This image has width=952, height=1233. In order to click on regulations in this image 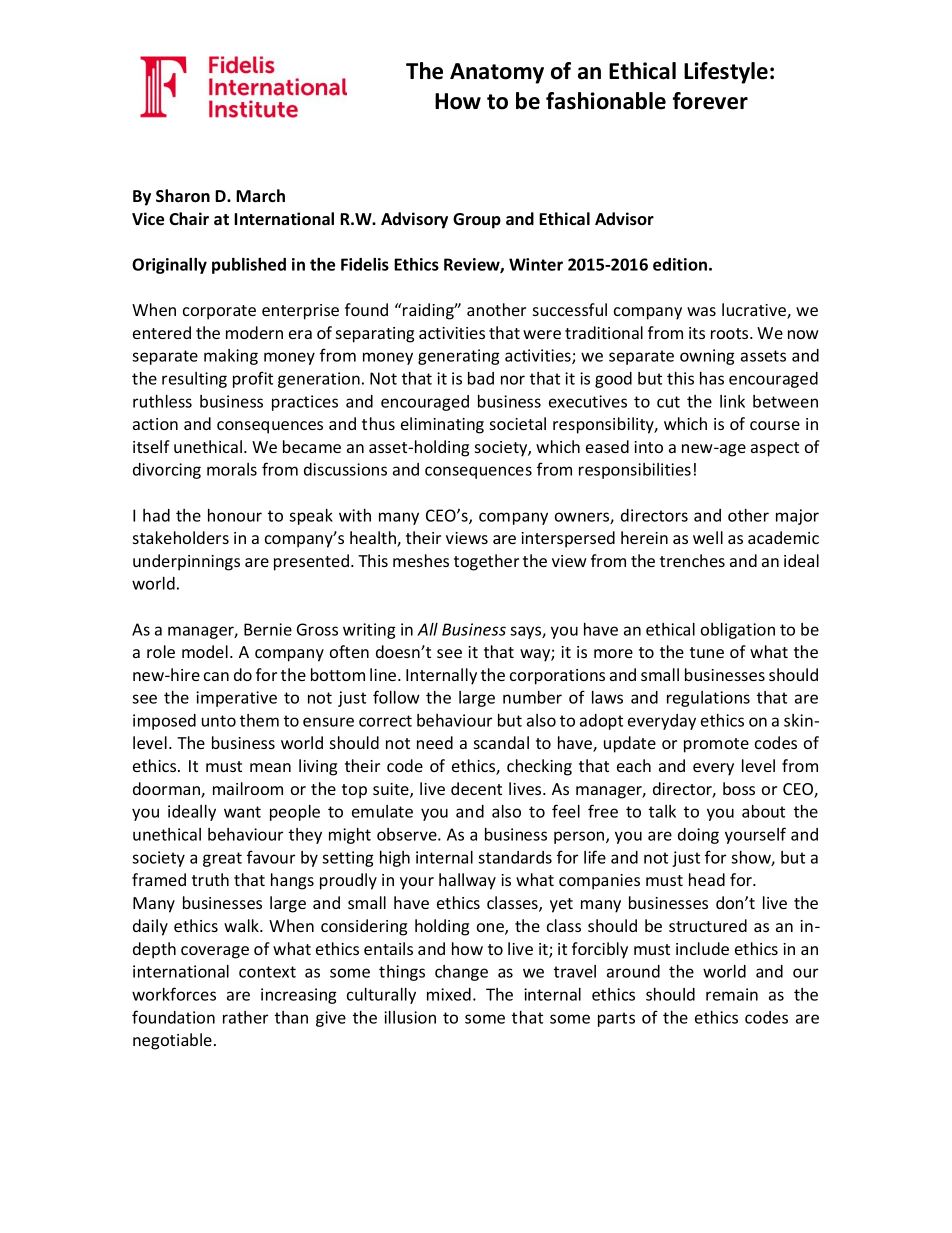, I will do `click(708, 699)`.
